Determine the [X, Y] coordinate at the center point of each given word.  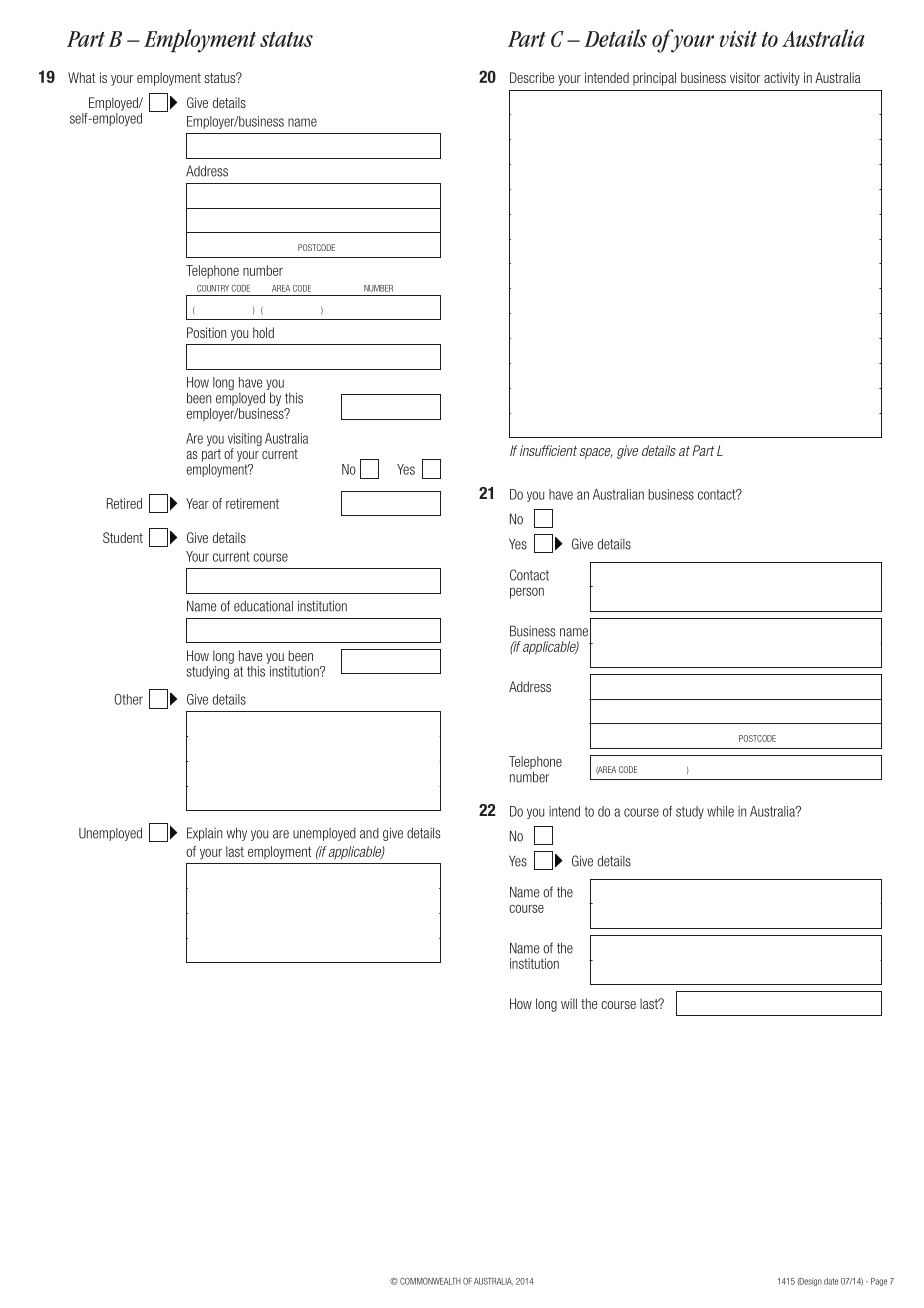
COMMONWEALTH [430, 1281]
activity [782, 79]
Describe [532, 77]
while [720, 811]
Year [197, 503]
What [81, 77]
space [596, 453]
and [369, 833]
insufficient [548, 450]
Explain [204, 834]
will [569, 1003]
